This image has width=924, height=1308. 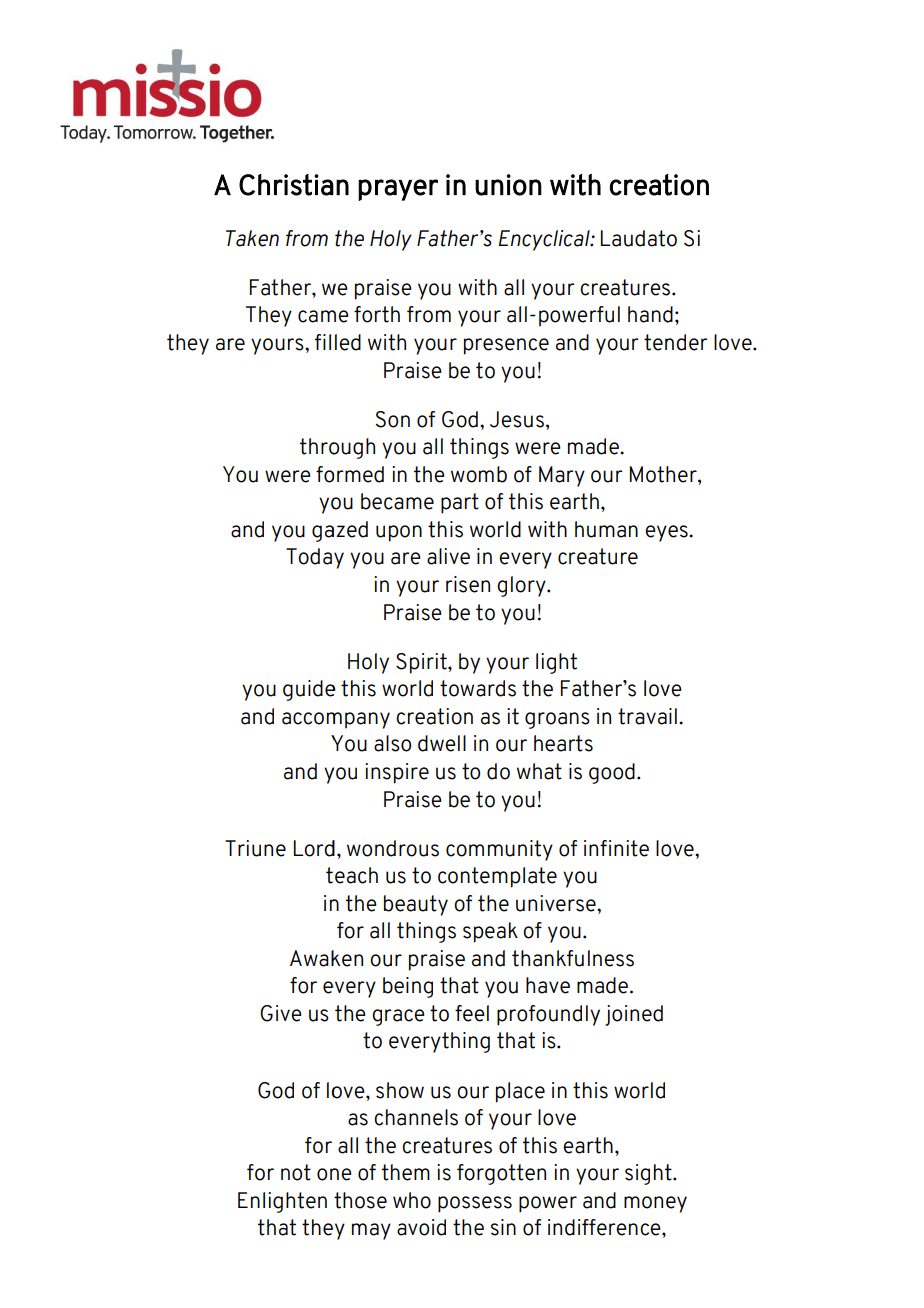 I want to click on Taken, so click(x=252, y=238).
